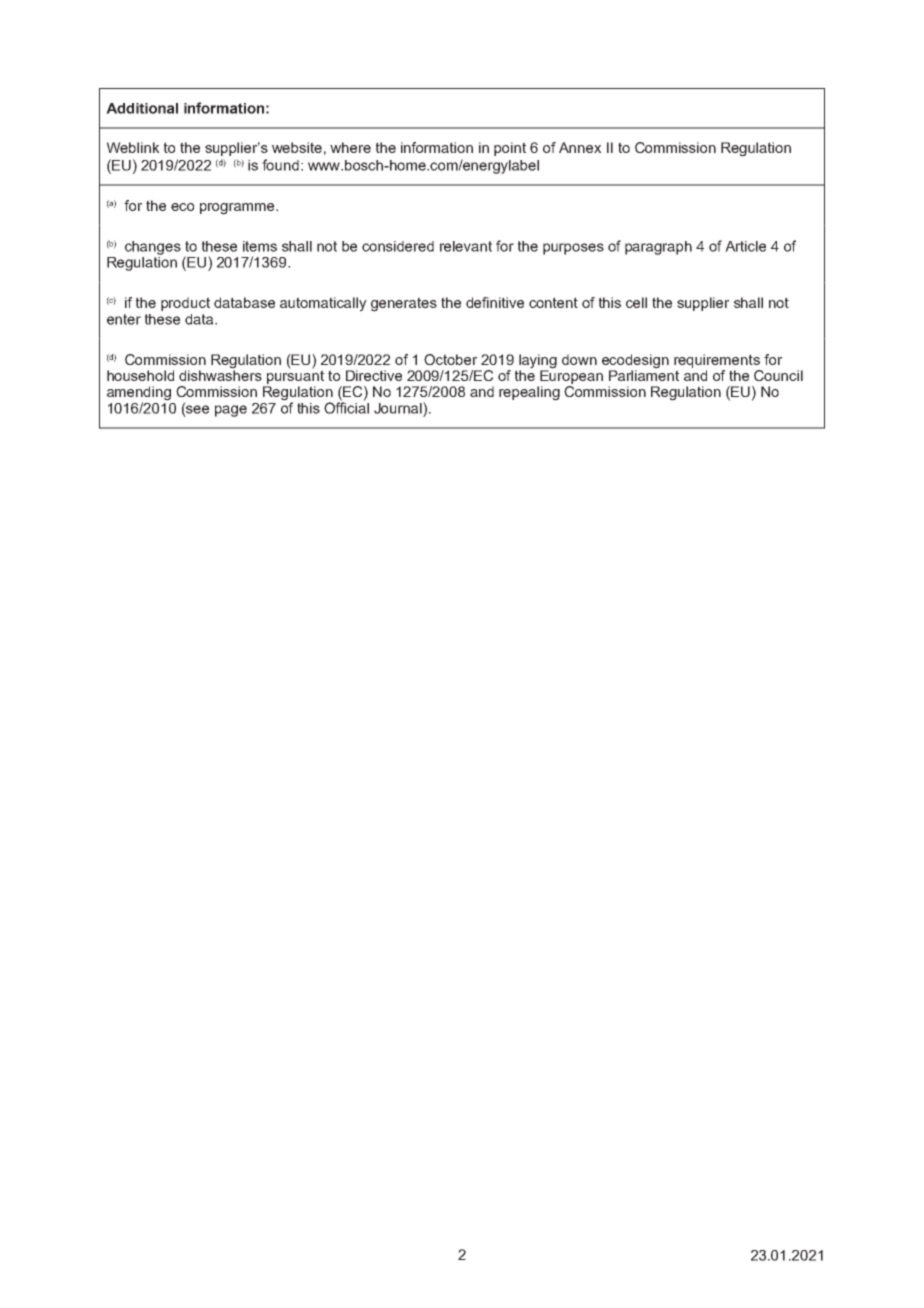 The width and height of the image is (924, 1308). Describe the element at coordinates (658, 248) in the image. I see `paragraph` at that location.
